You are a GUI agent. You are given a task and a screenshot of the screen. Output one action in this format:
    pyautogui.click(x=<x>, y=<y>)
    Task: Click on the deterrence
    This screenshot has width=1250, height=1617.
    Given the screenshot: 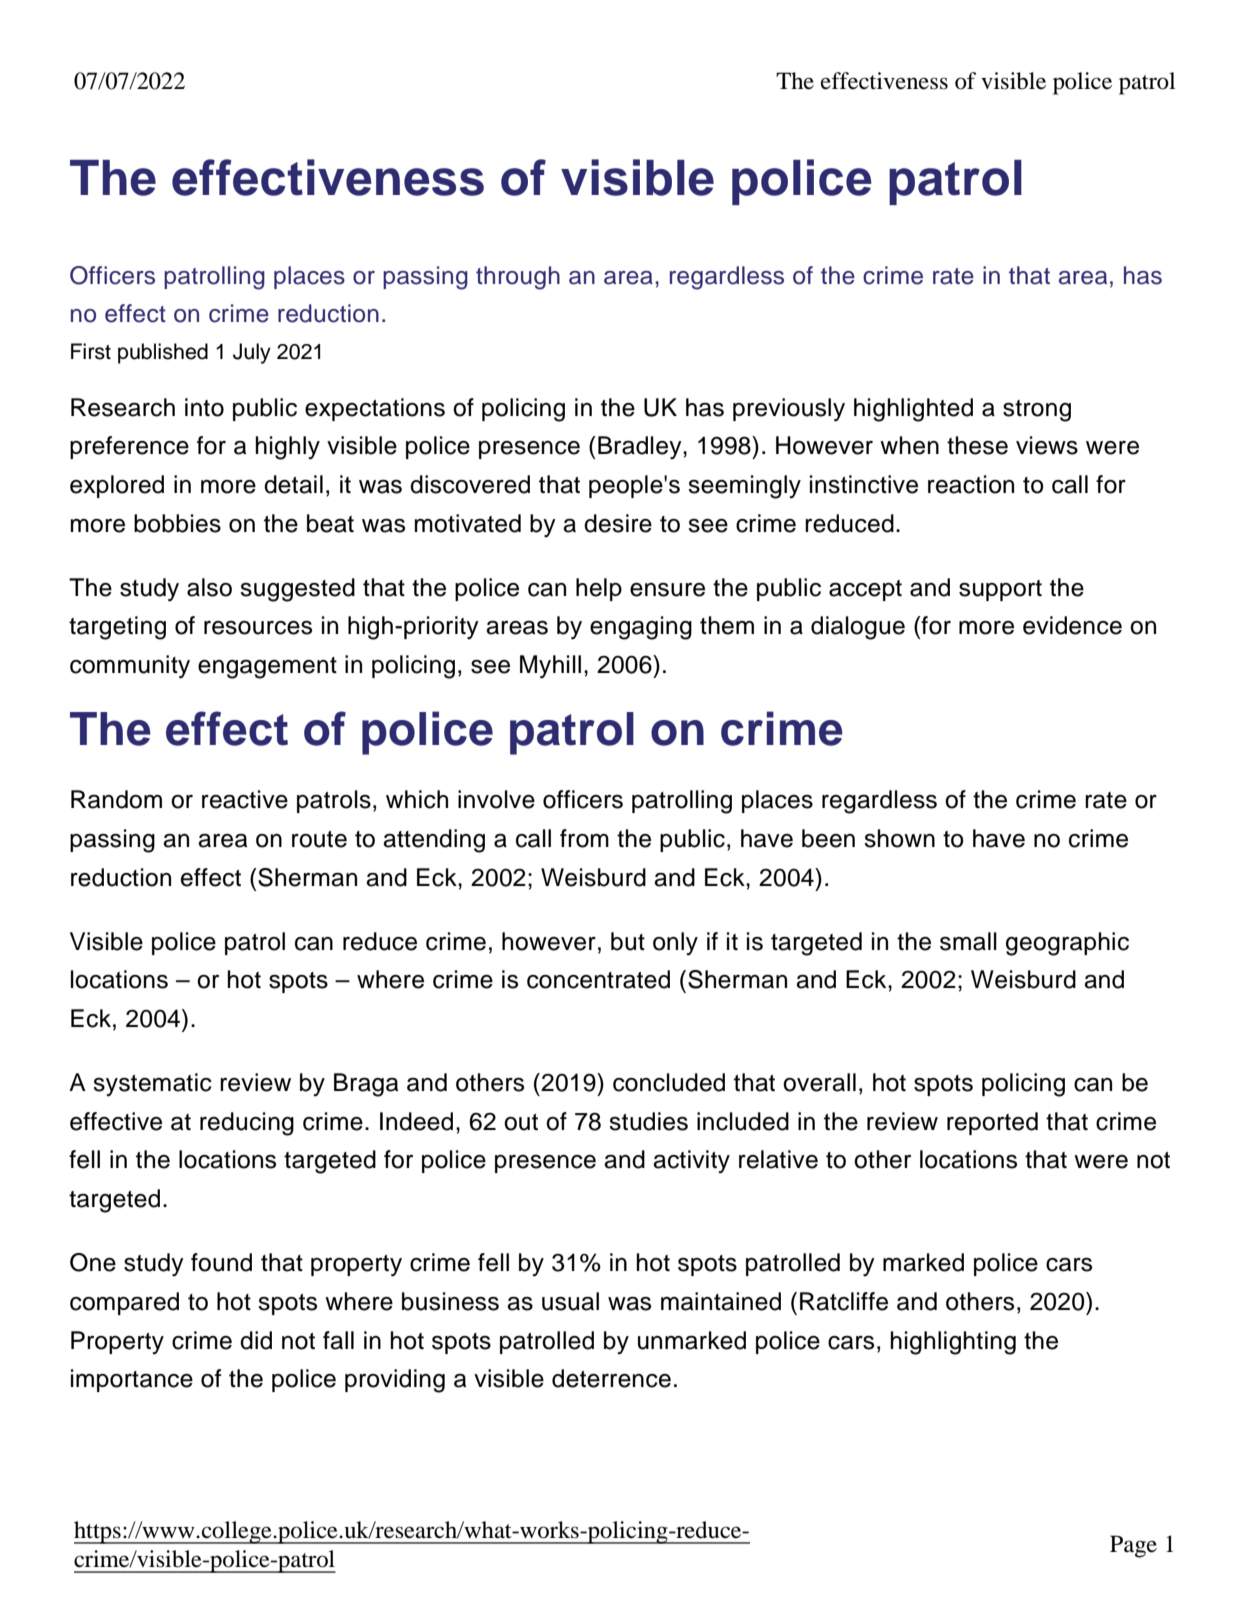 What is the action you would take?
    pyautogui.click(x=611, y=1378)
